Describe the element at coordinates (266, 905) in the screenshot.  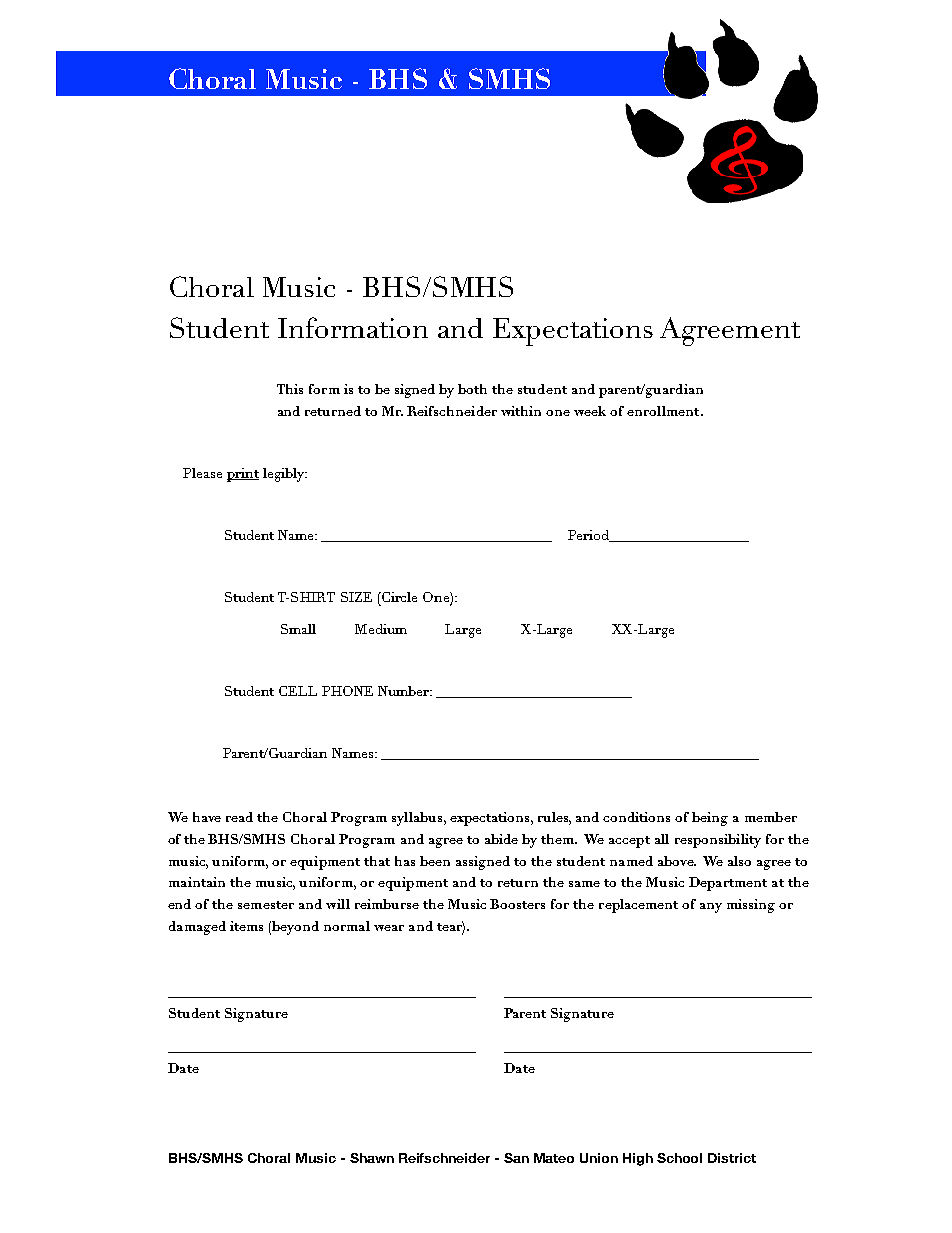
I see `semester` at that location.
